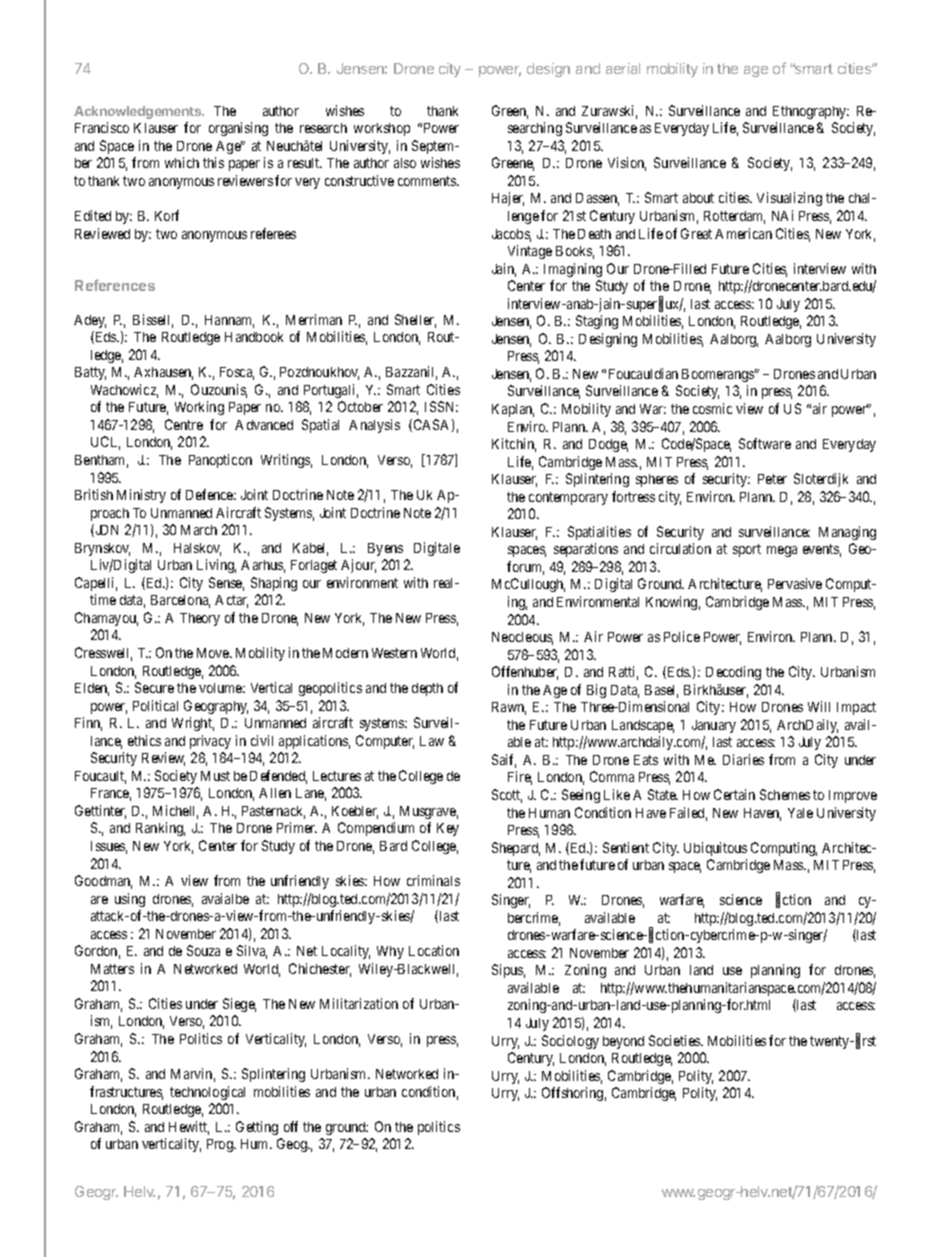 The image size is (952, 1257). Describe the element at coordinates (427, 689) in the screenshot. I see `depth` at that location.
